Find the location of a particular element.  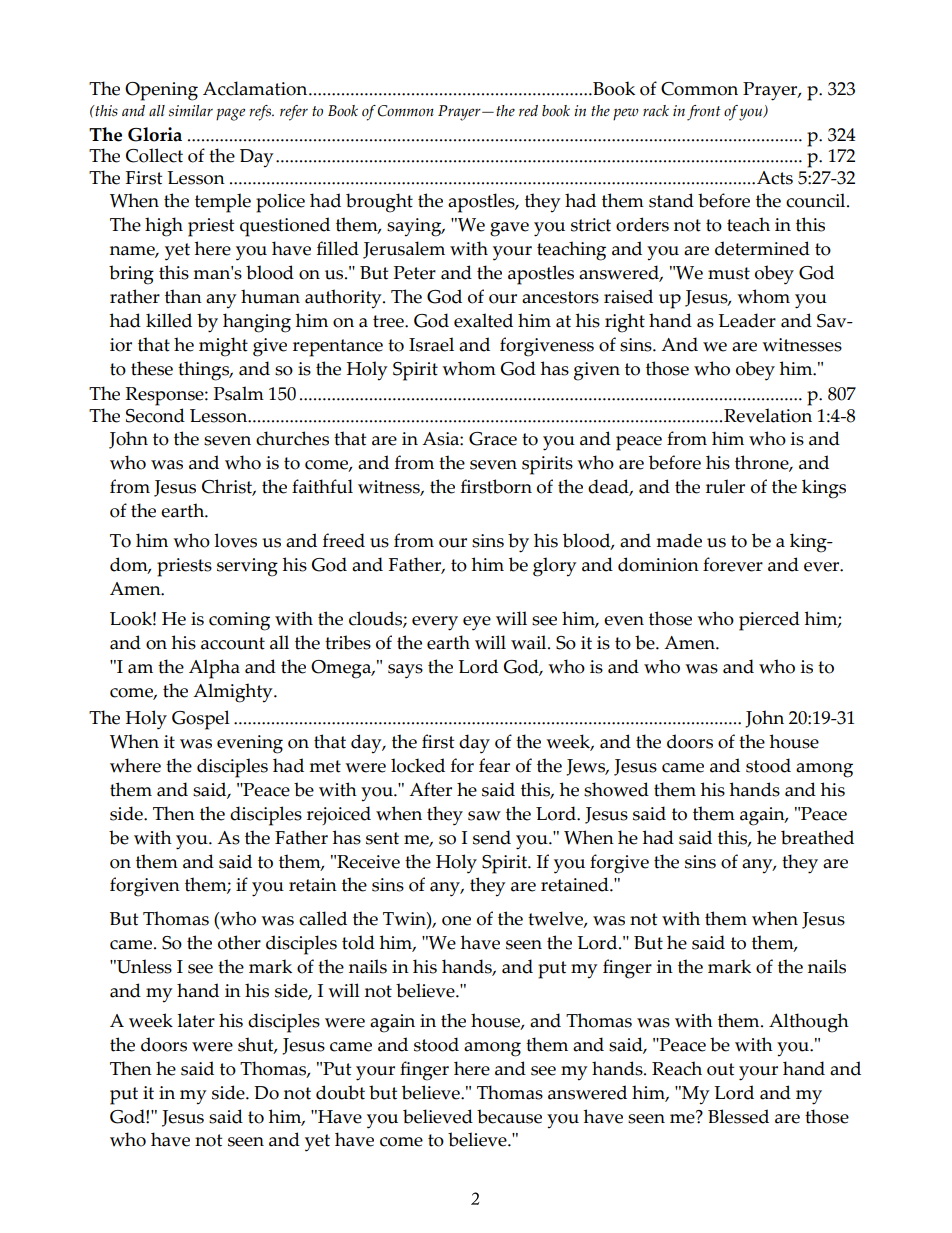

later is located at coordinates (196, 1020).
